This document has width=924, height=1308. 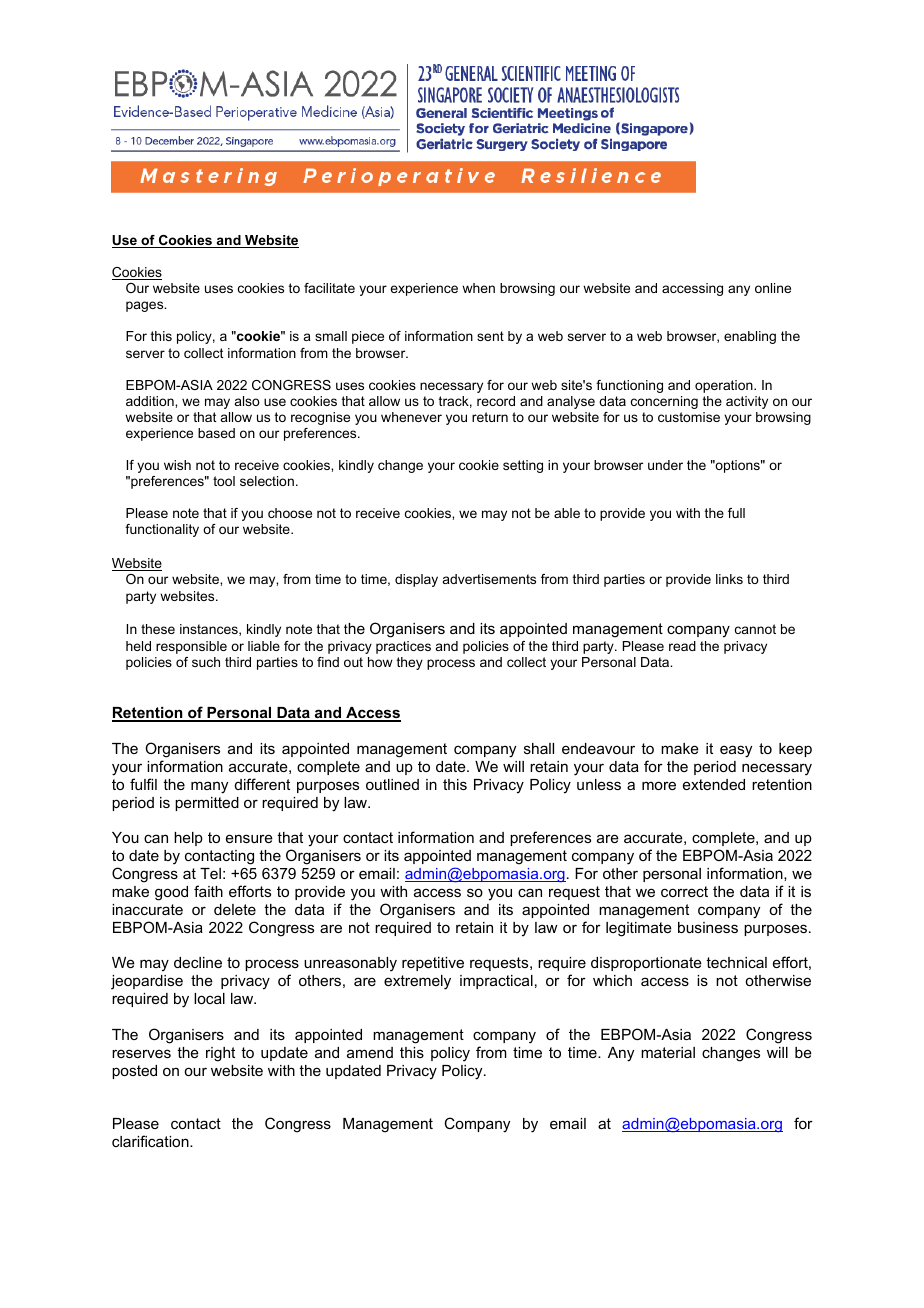 What do you see at coordinates (490, 336) in the document?
I see `sent` at bounding box center [490, 336].
